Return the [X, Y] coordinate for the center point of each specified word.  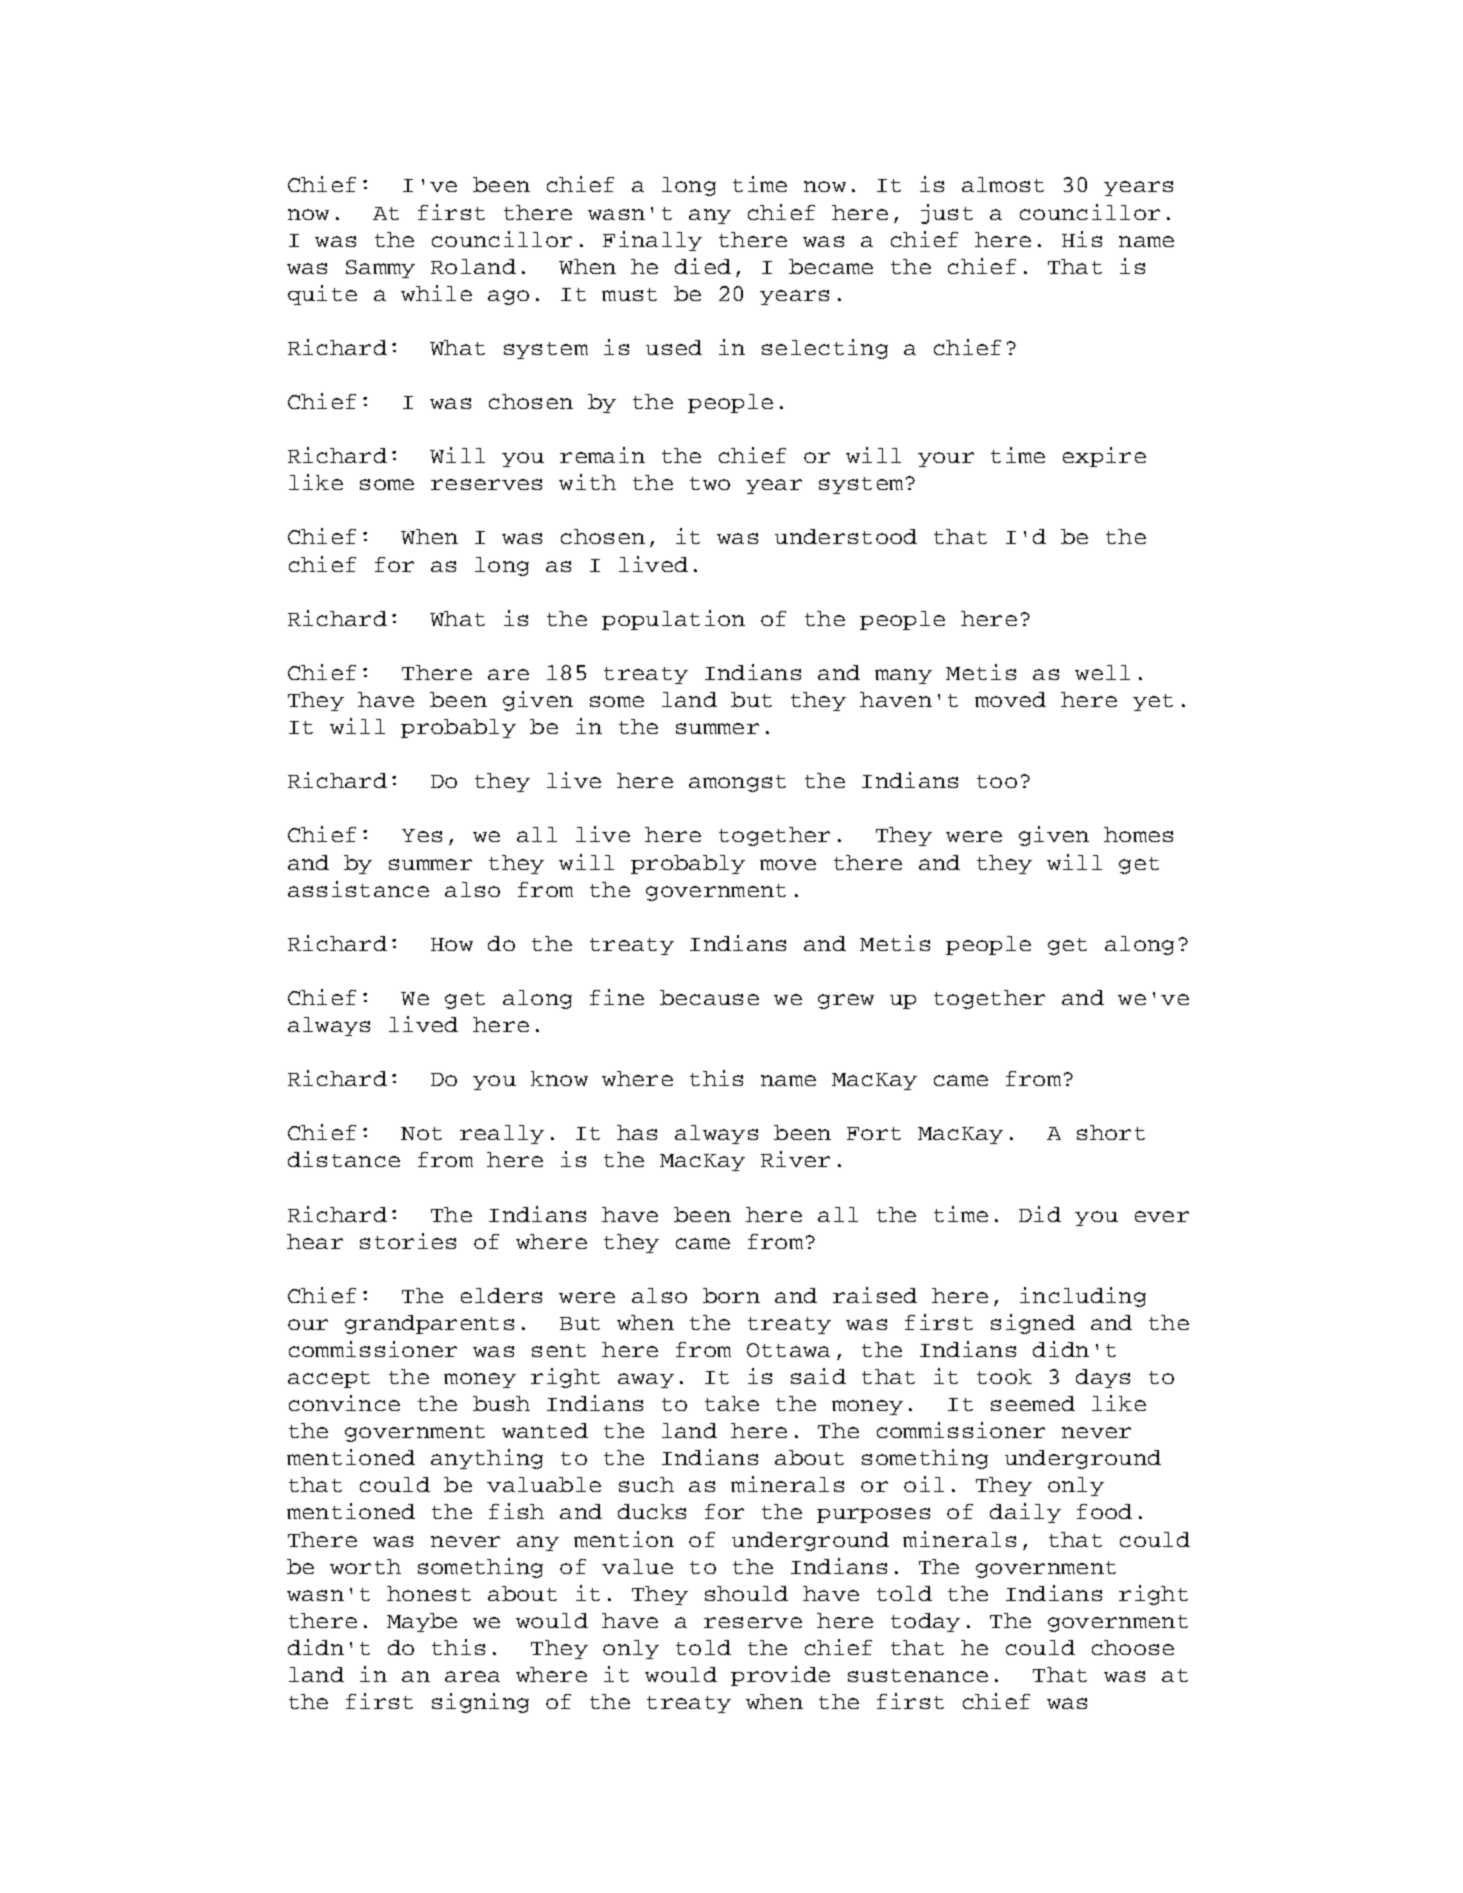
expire [1104, 457]
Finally [652, 241]
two [710, 483]
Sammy [380, 269]
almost [1003, 184]
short [1111, 1132]
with [587, 482]
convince [344, 1403]
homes [1138, 834]
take [732, 1403]
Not [421, 1133]
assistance [358, 889]
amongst [737, 783]
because [709, 997]
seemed [1033, 1403]
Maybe [422, 1622]
